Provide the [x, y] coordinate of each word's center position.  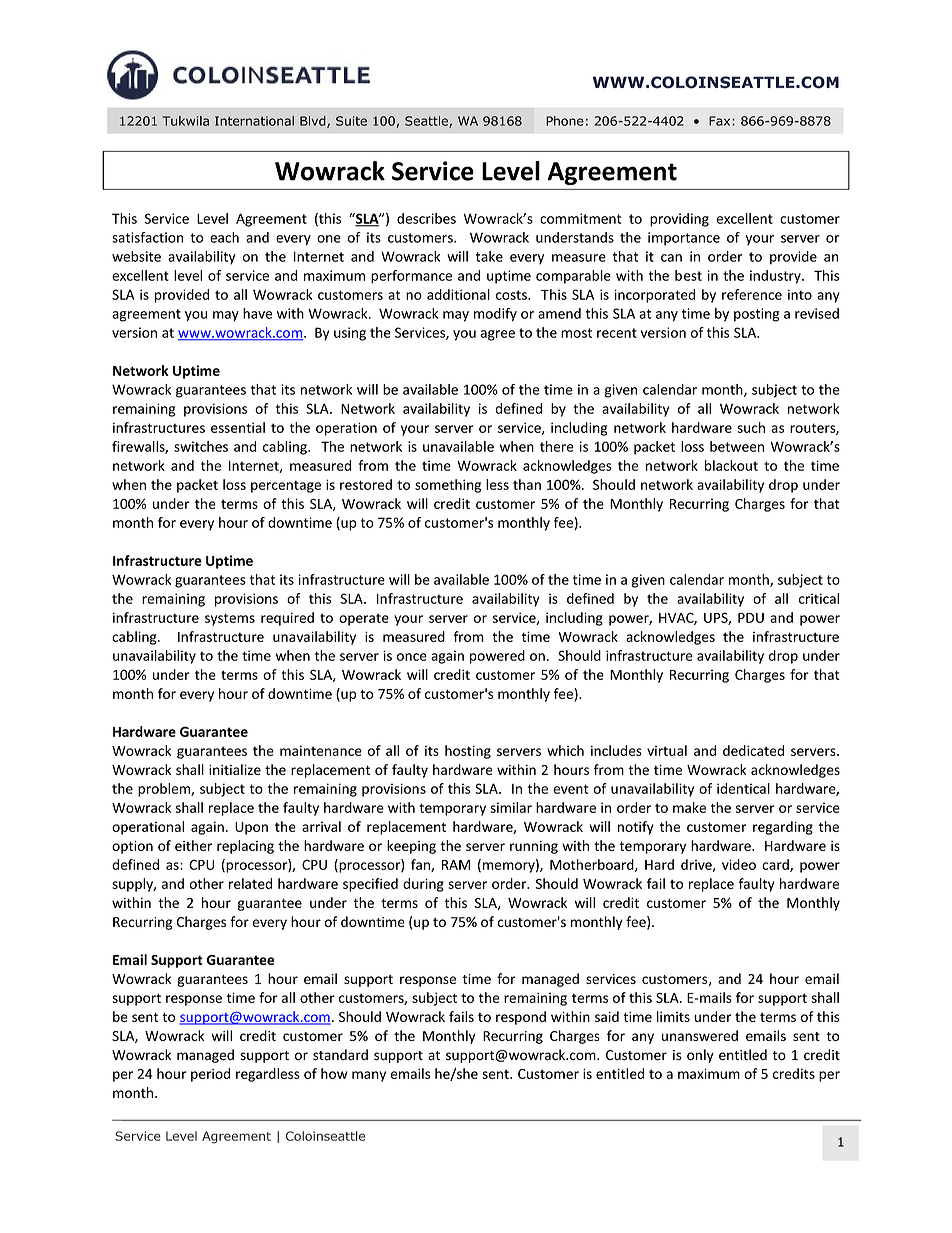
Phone [565, 121]
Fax [721, 121]
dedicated [753, 750]
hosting [468, 752]
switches [201, 446]
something [448, 486]
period [210, 1075]
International [254, 121]
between [737, 446]
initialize [235, 769]
